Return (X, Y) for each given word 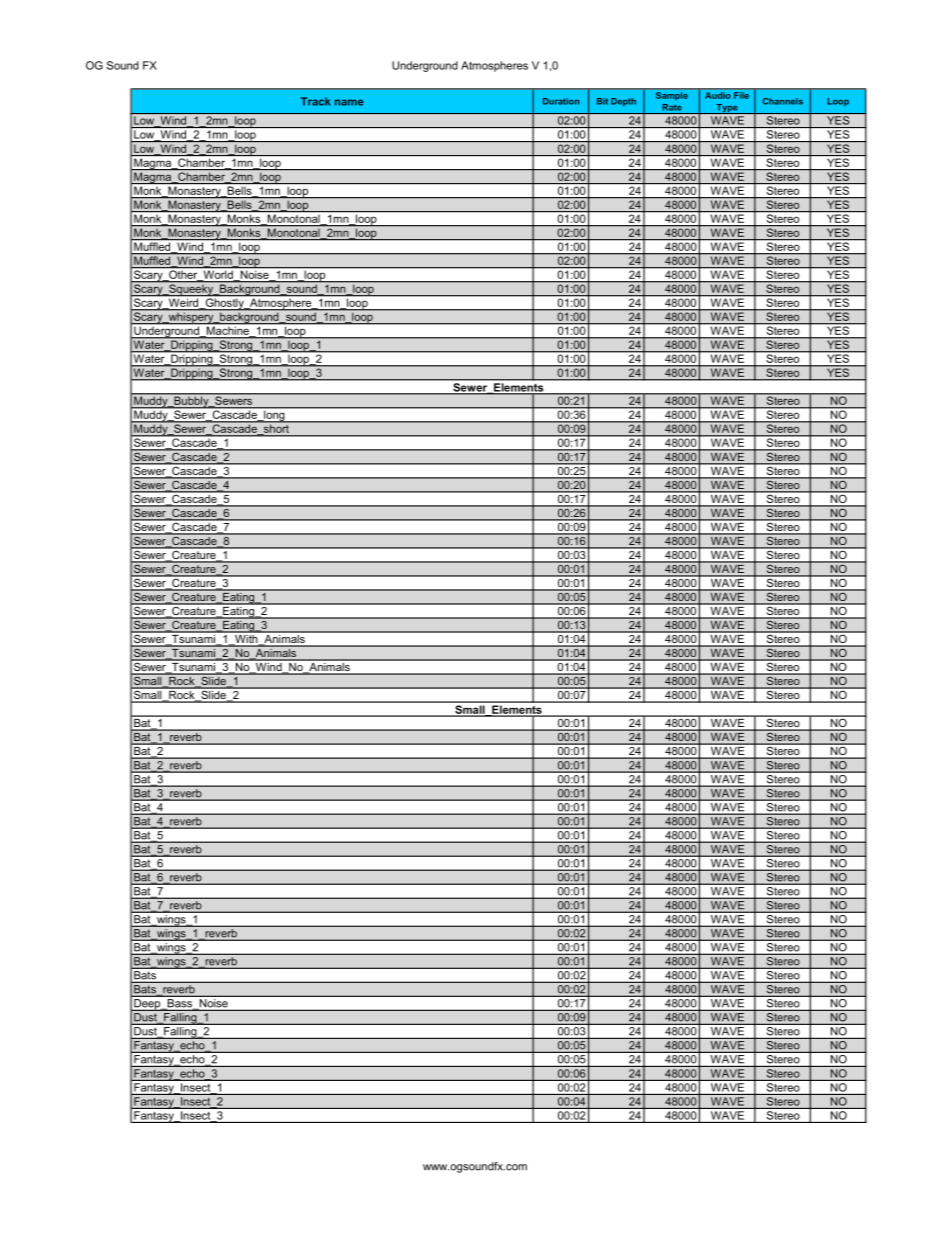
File (741, 95)
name (349, 102)
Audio (718, 95)
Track (315, 101)
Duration (561, 101)
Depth (623, 102)
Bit (602, 101)
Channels (783, 101)
